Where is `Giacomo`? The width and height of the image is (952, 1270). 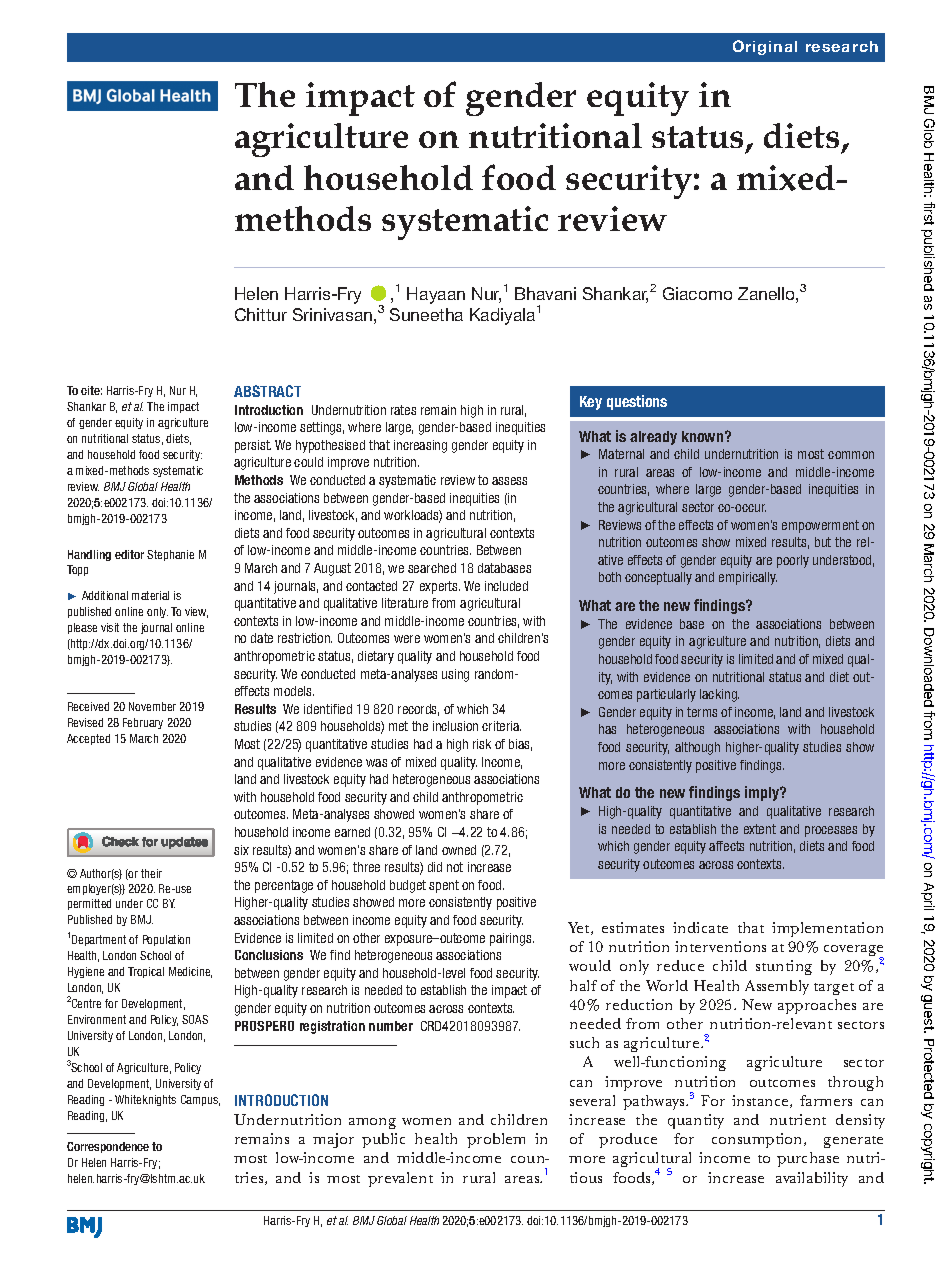 Giacomo is located at coordinates (697, 293).
